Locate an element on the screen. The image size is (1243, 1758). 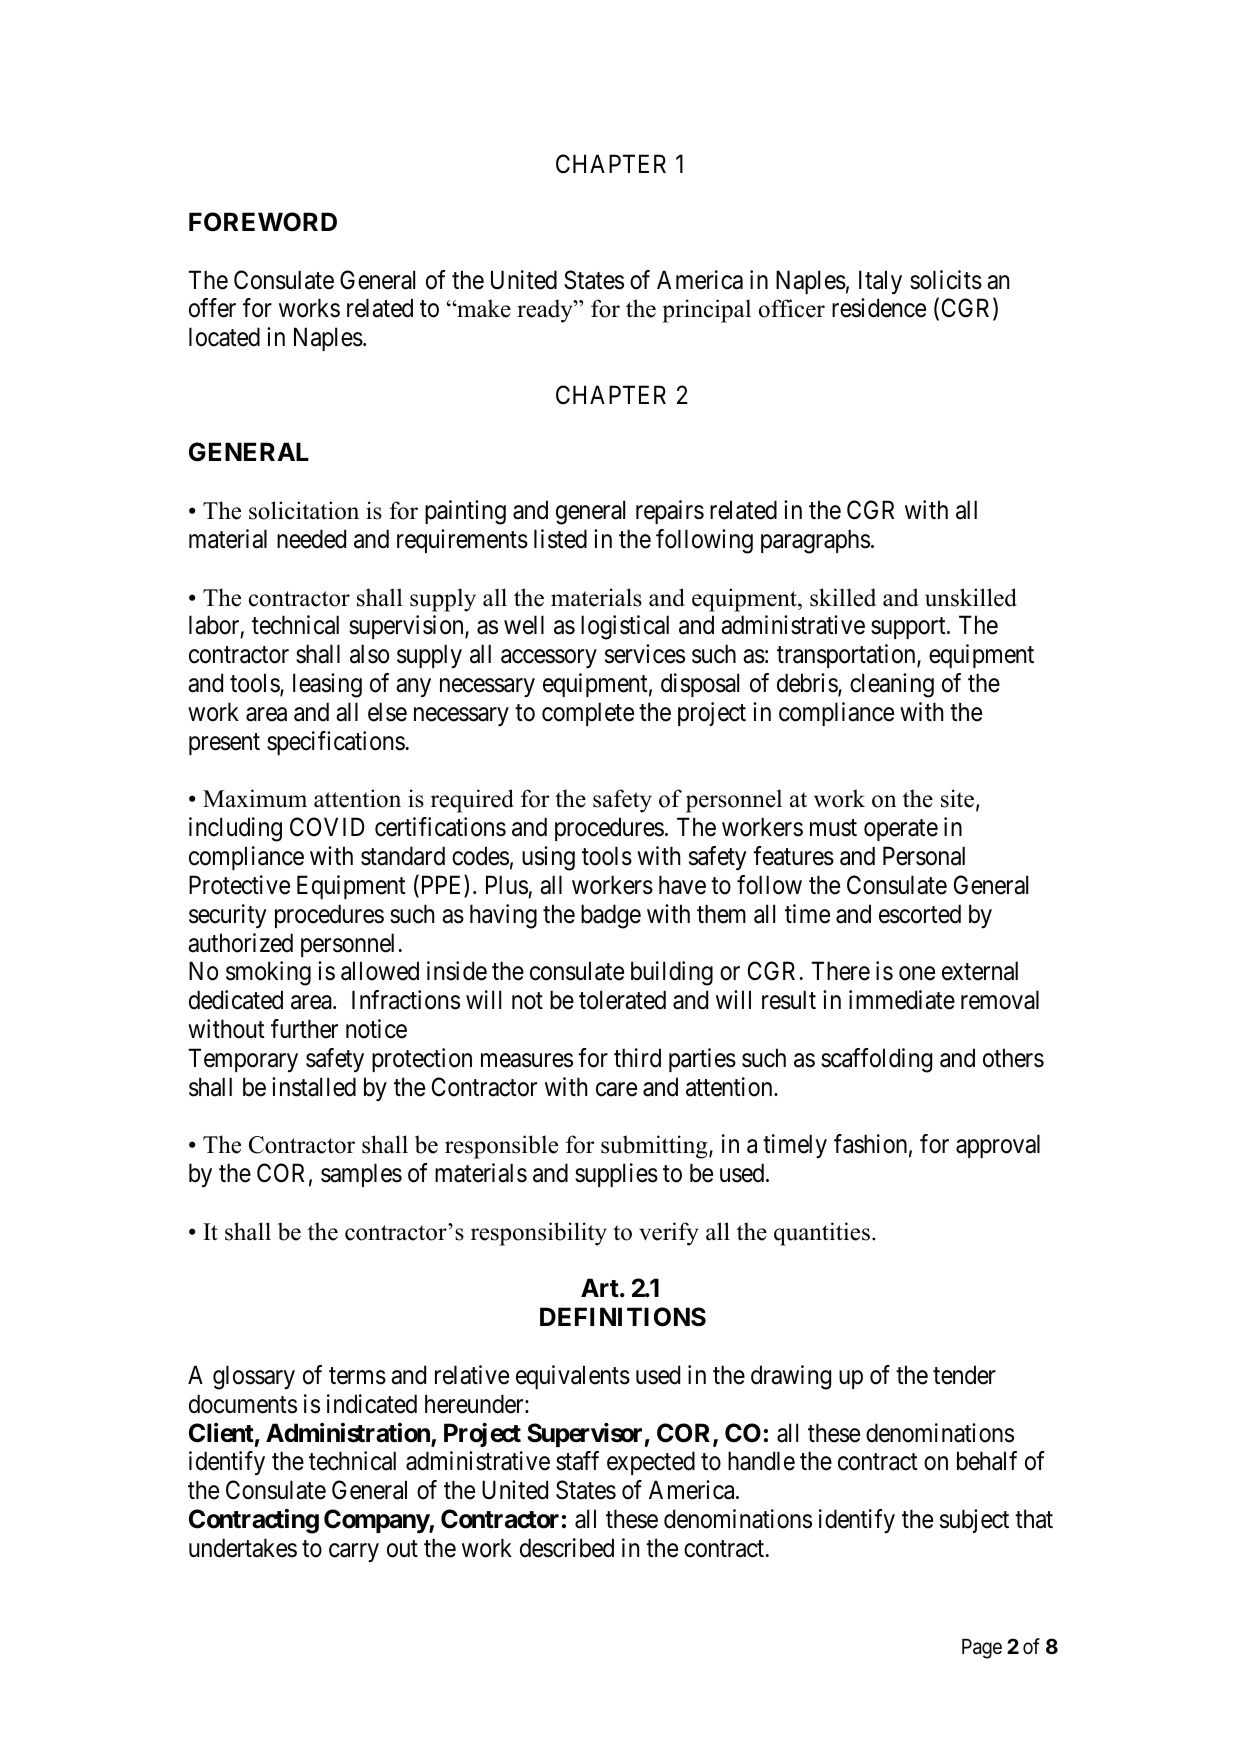
ready is located at coordinates (546, 311).
